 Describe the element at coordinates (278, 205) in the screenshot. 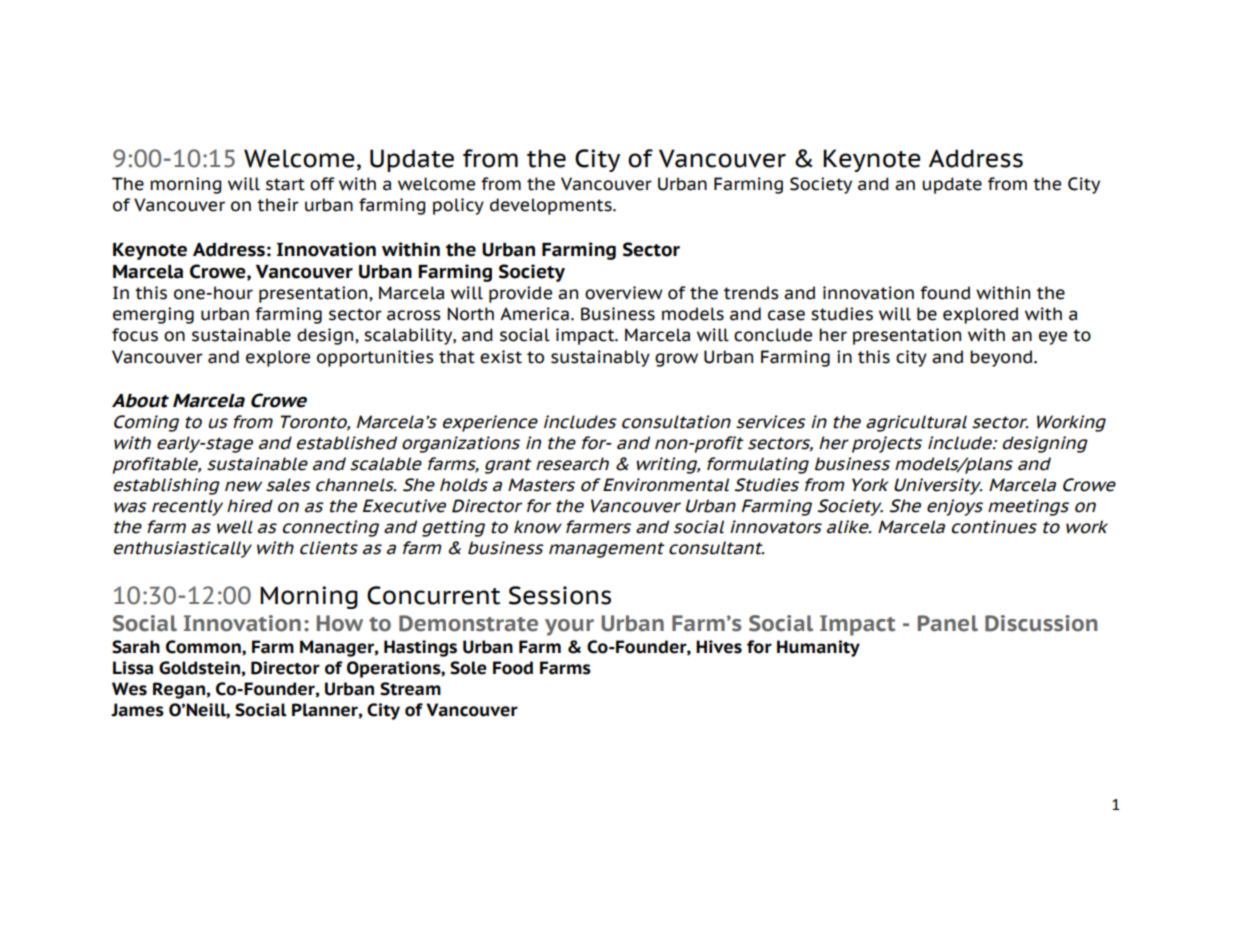

I see `their` at that location.
